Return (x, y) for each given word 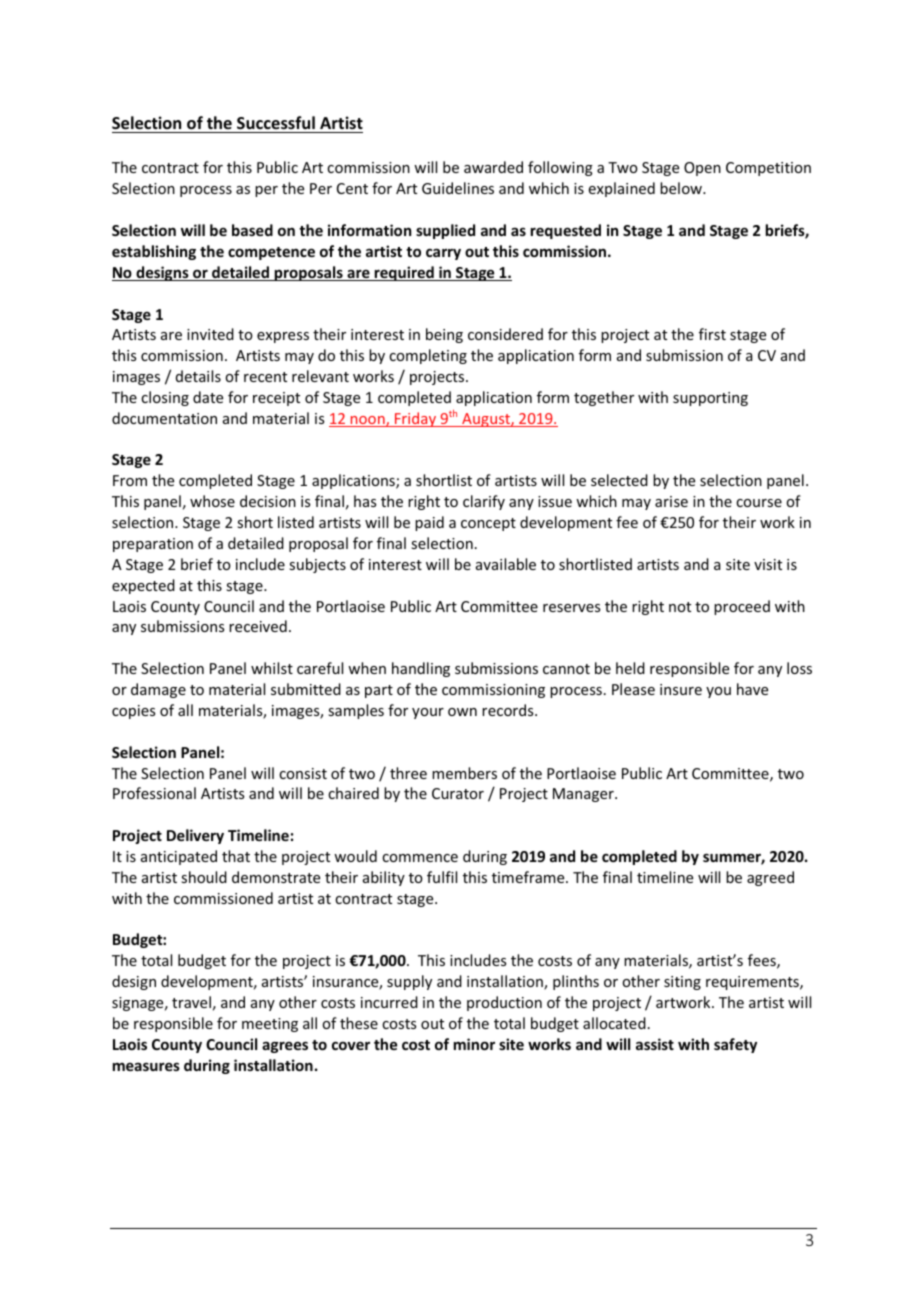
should (204, 877)
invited (210, 334)
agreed (770, 878)
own (462, 712)
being (444, 335)
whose (212, 501)
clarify (484, 502)
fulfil (442, 877)
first (712, 334)
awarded (493, 167)
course (759, 503)
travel (191, 1002)
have (752, 689)
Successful (276, 123)
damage (158, 690)
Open (702, 169)
